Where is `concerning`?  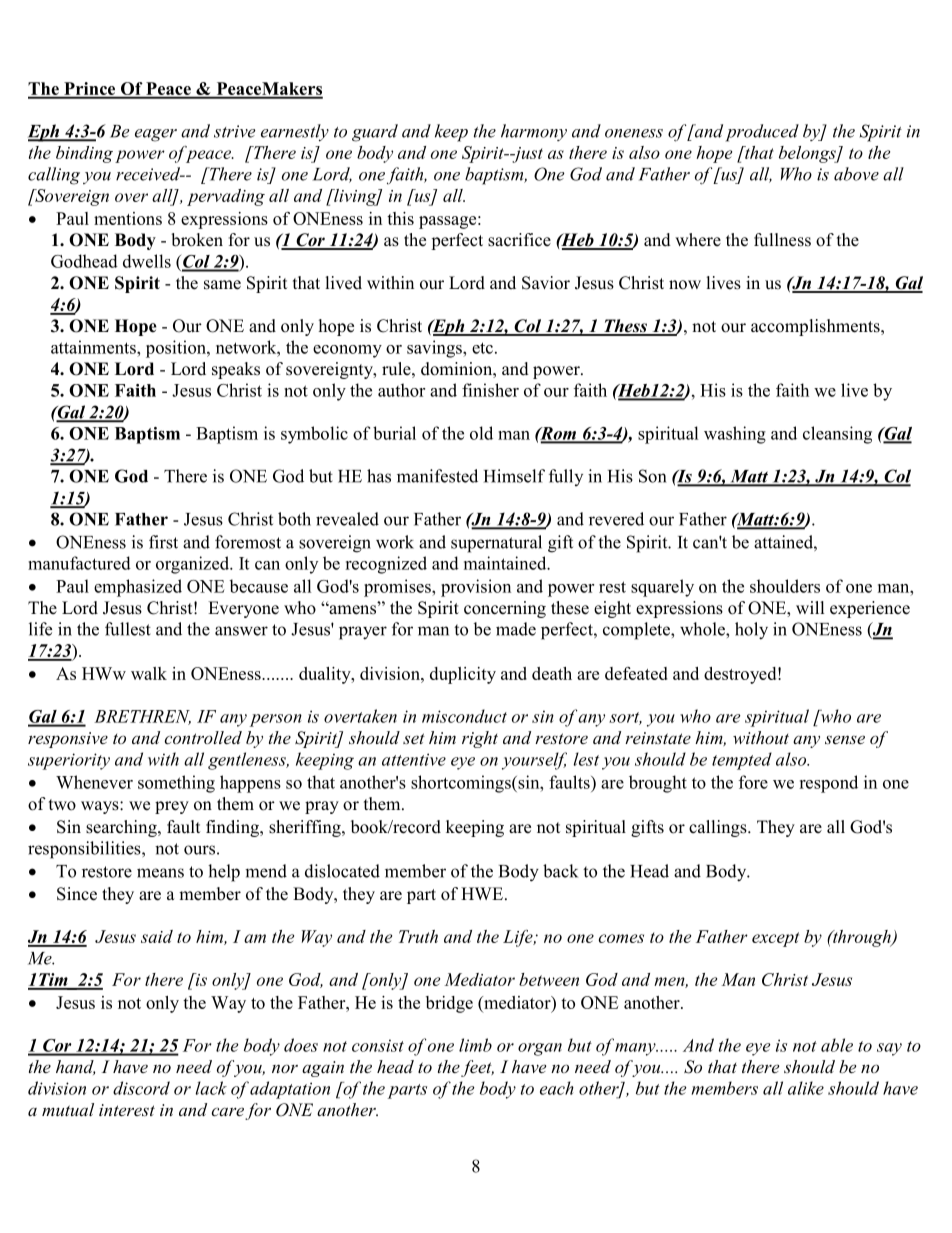
concerning is located at coordinates (505, 609).
